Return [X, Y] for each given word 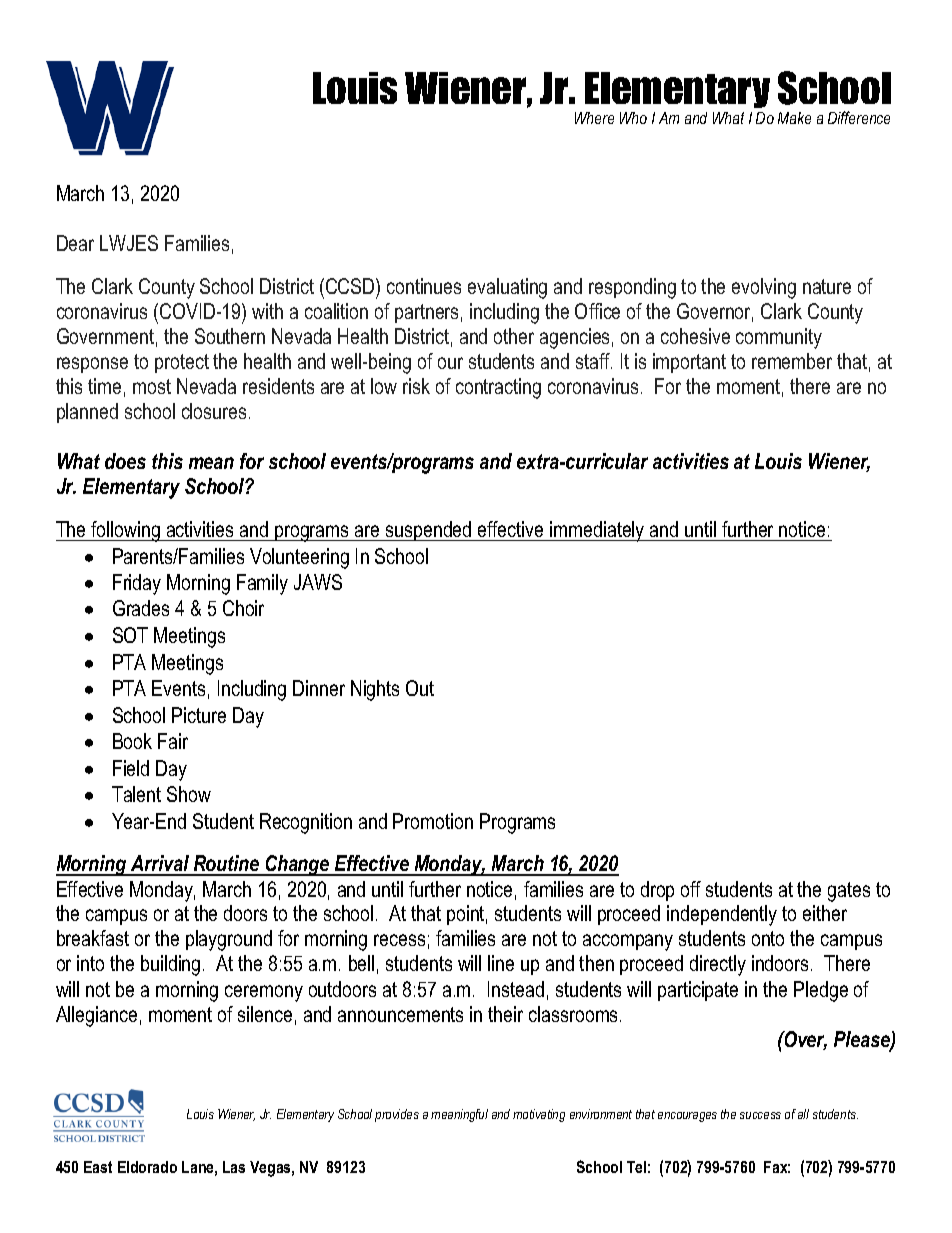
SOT [130, 635]
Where [594, 118]
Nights [375, 690]
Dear [75, 243]
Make [794, 118]
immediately [597, 531]
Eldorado [147, 1167]
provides [397, 1115]
